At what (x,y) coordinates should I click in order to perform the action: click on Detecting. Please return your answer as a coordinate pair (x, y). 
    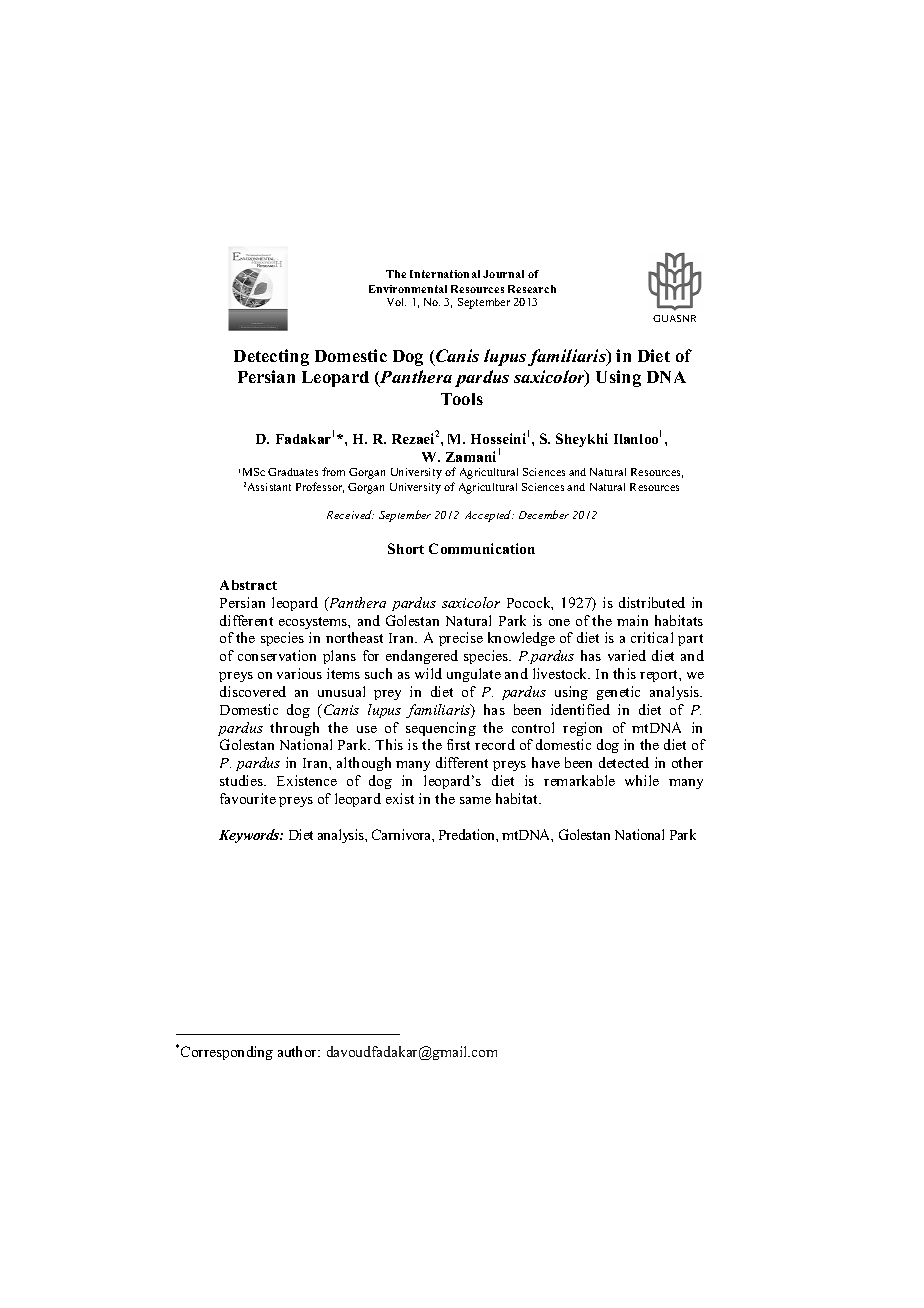
    Looking at the image, I should click on (271, 357).
